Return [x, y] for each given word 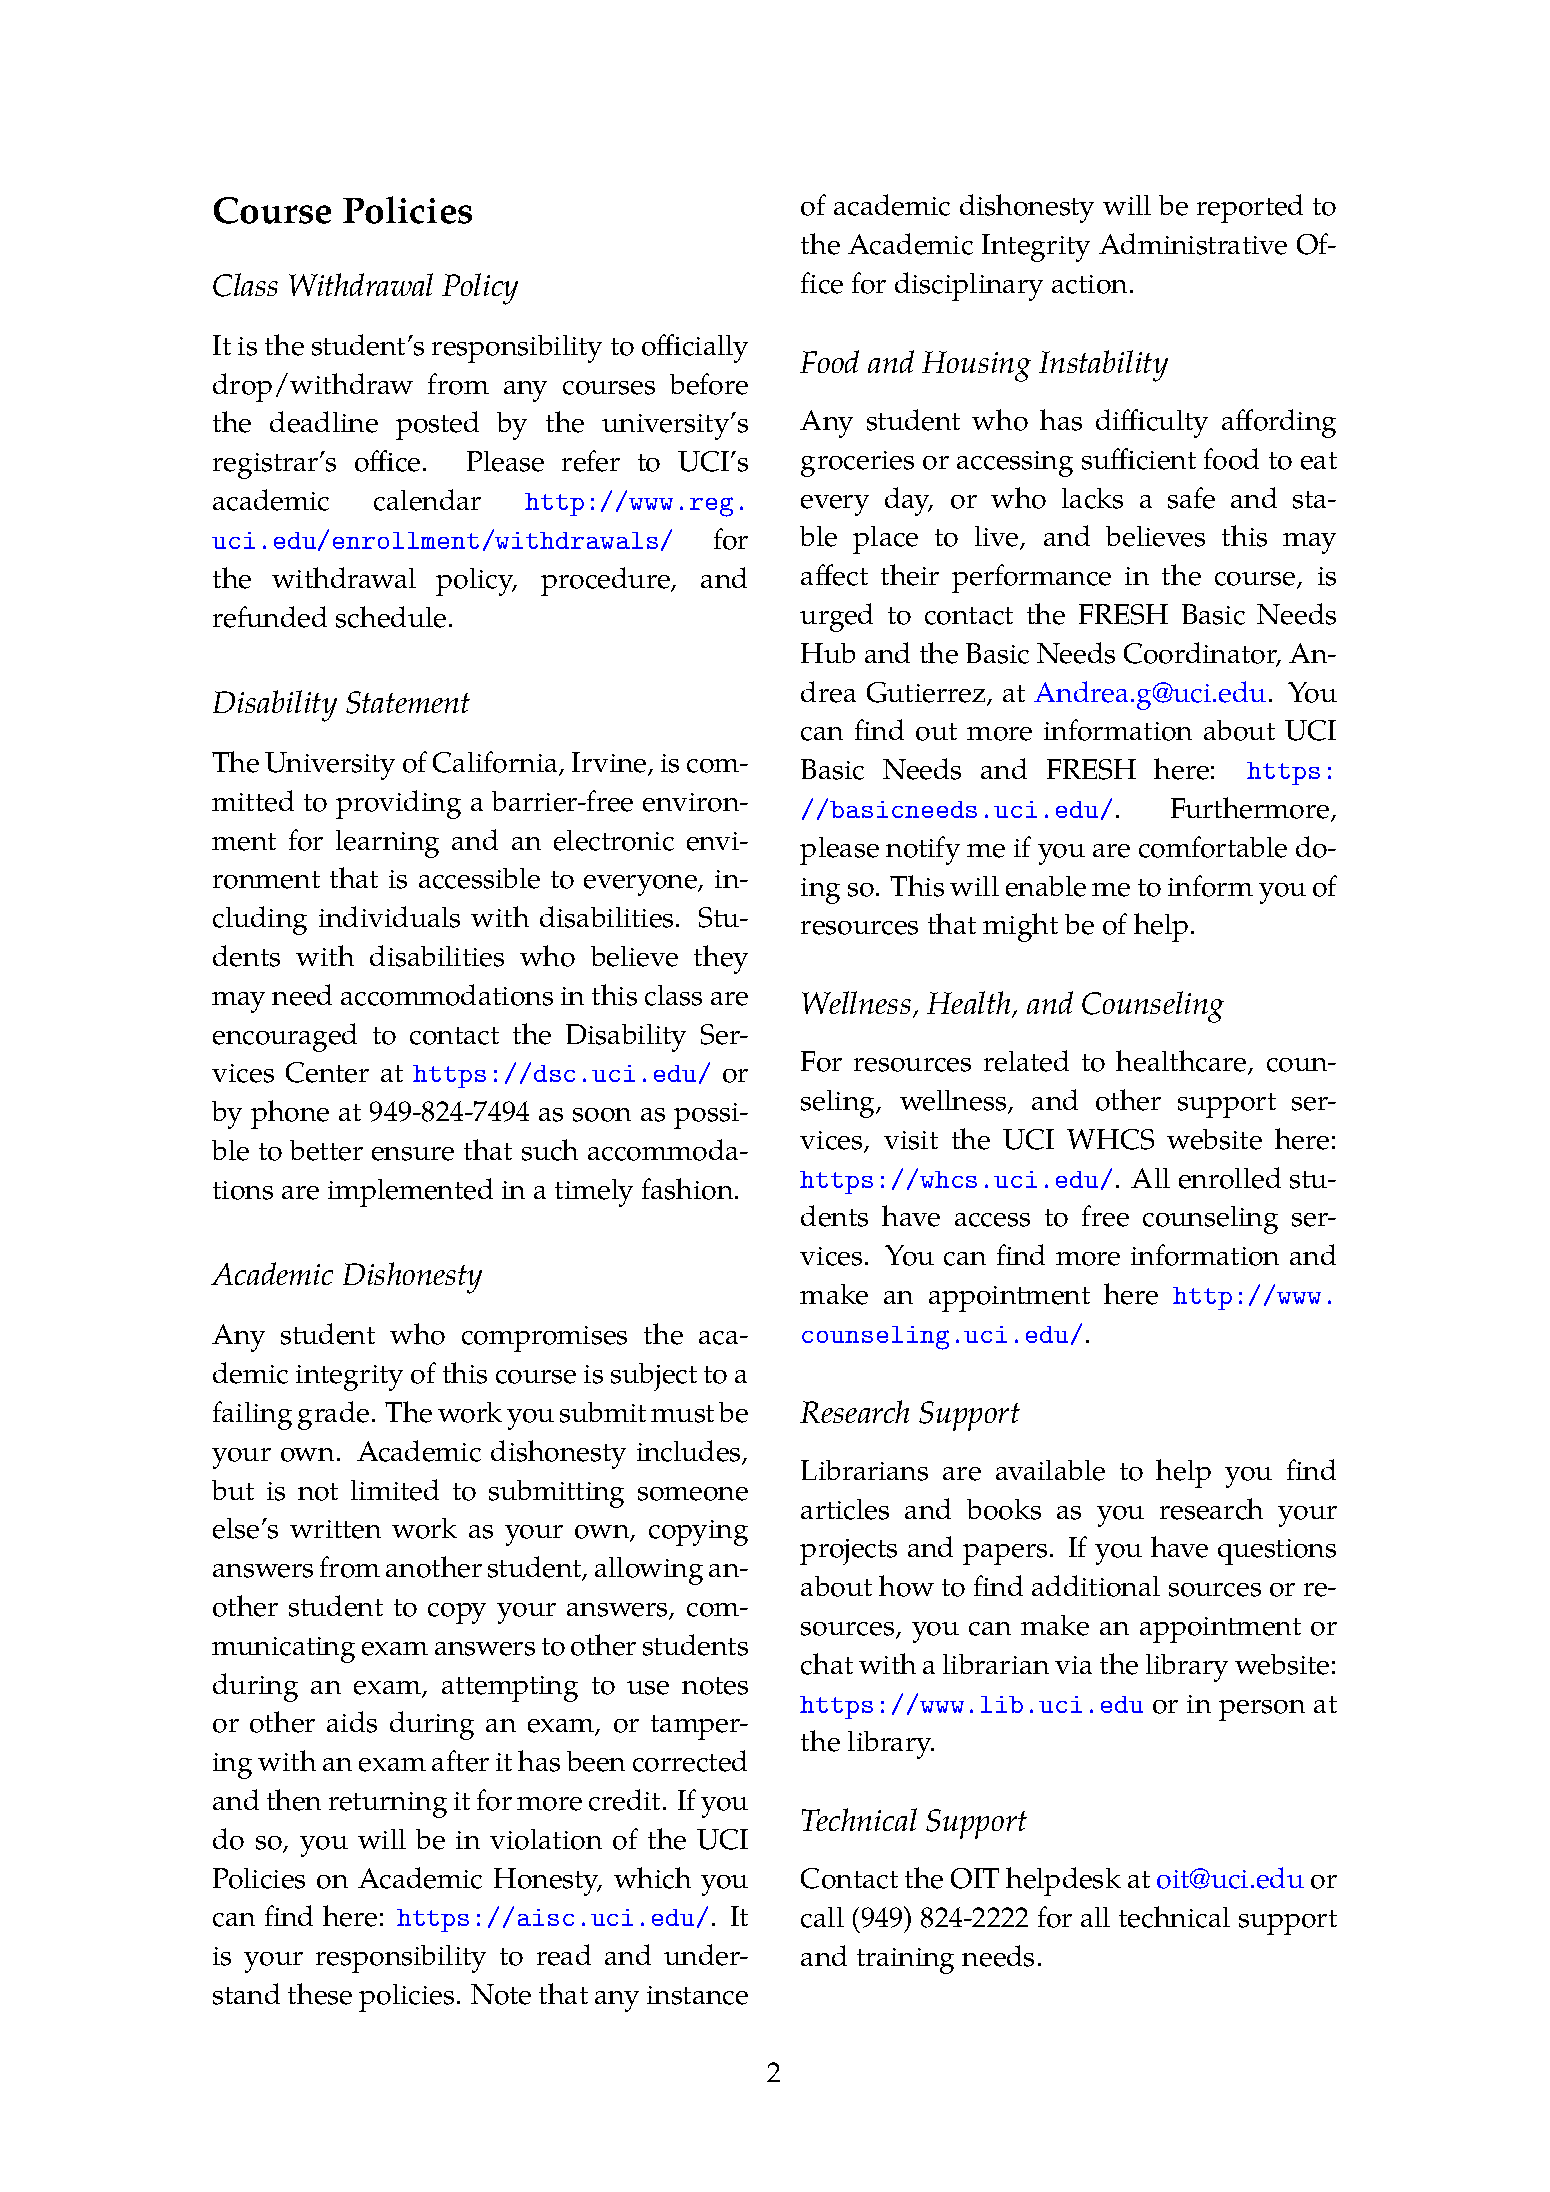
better [326, 1150]
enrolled [1230, 1178]
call [822, 1917]
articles [845, 1509]
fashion [689, 1189]
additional [1096, 1586]
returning [388, 1805]
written [335, 1529]
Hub [828, 653]
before [709, 384]
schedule [391, 617]
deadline [324, 422]
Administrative [1193, 244]
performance [1031, 578]
